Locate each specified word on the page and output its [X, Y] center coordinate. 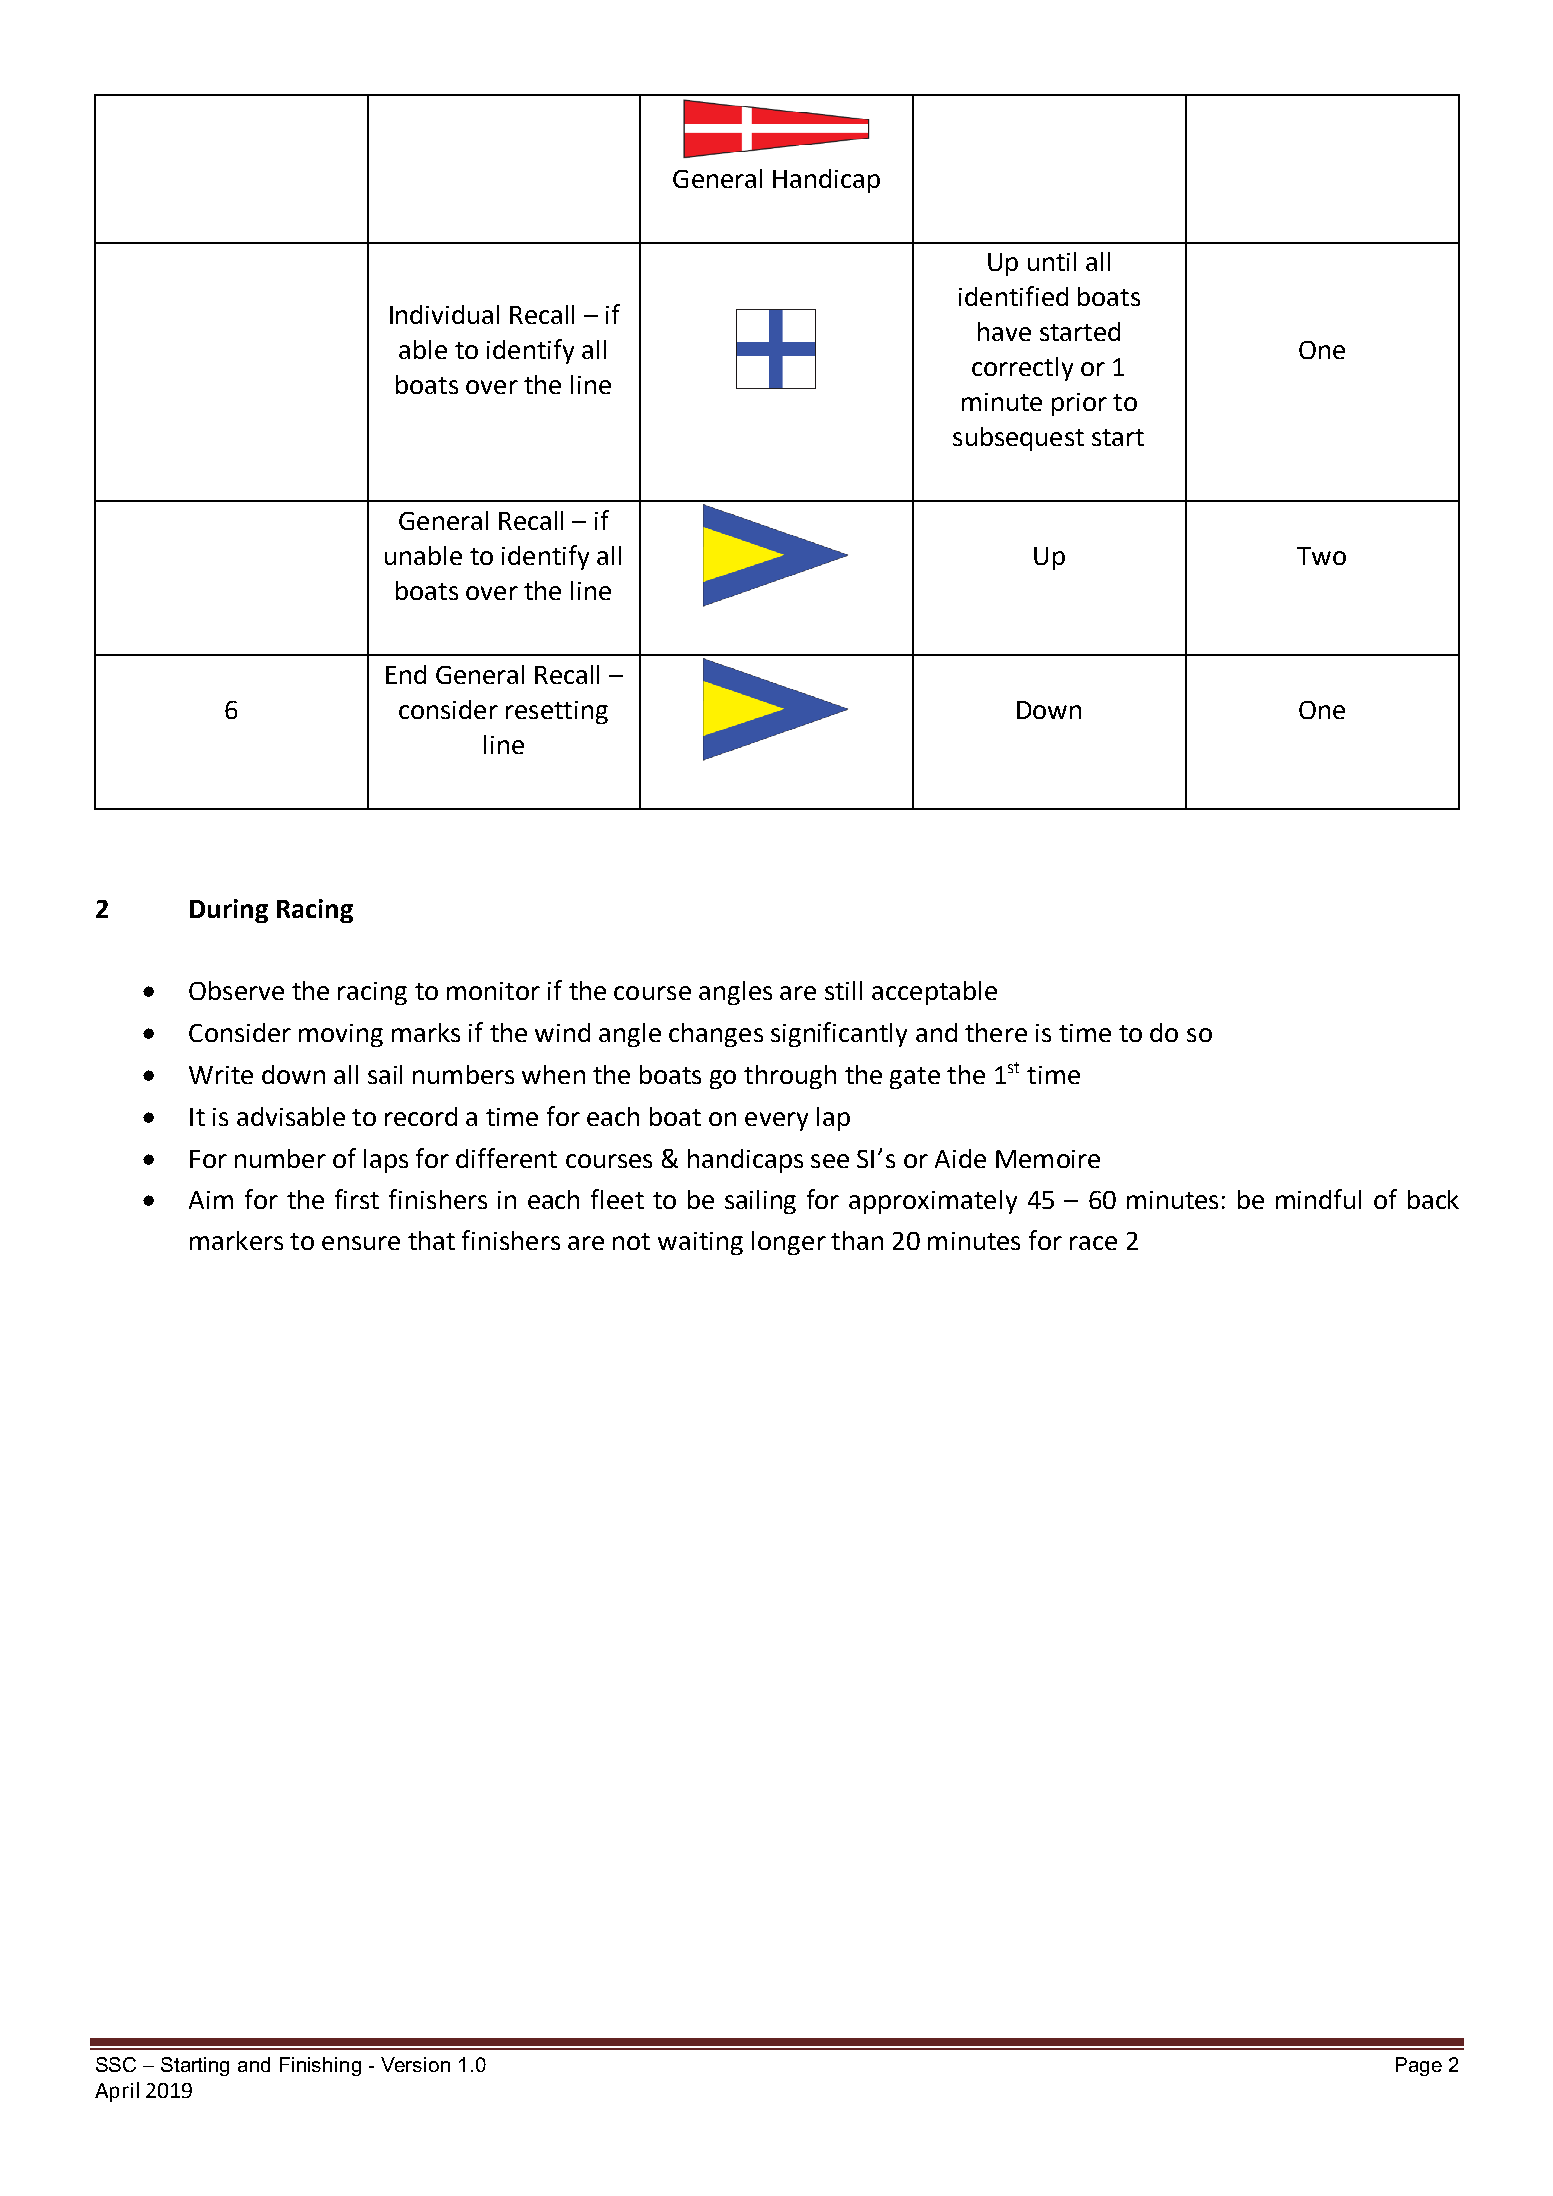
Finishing [320, 2066]
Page [1419, 2066]
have [1004, 331]
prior [1079, 404]
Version [415, 2064]
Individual [444, 314]
